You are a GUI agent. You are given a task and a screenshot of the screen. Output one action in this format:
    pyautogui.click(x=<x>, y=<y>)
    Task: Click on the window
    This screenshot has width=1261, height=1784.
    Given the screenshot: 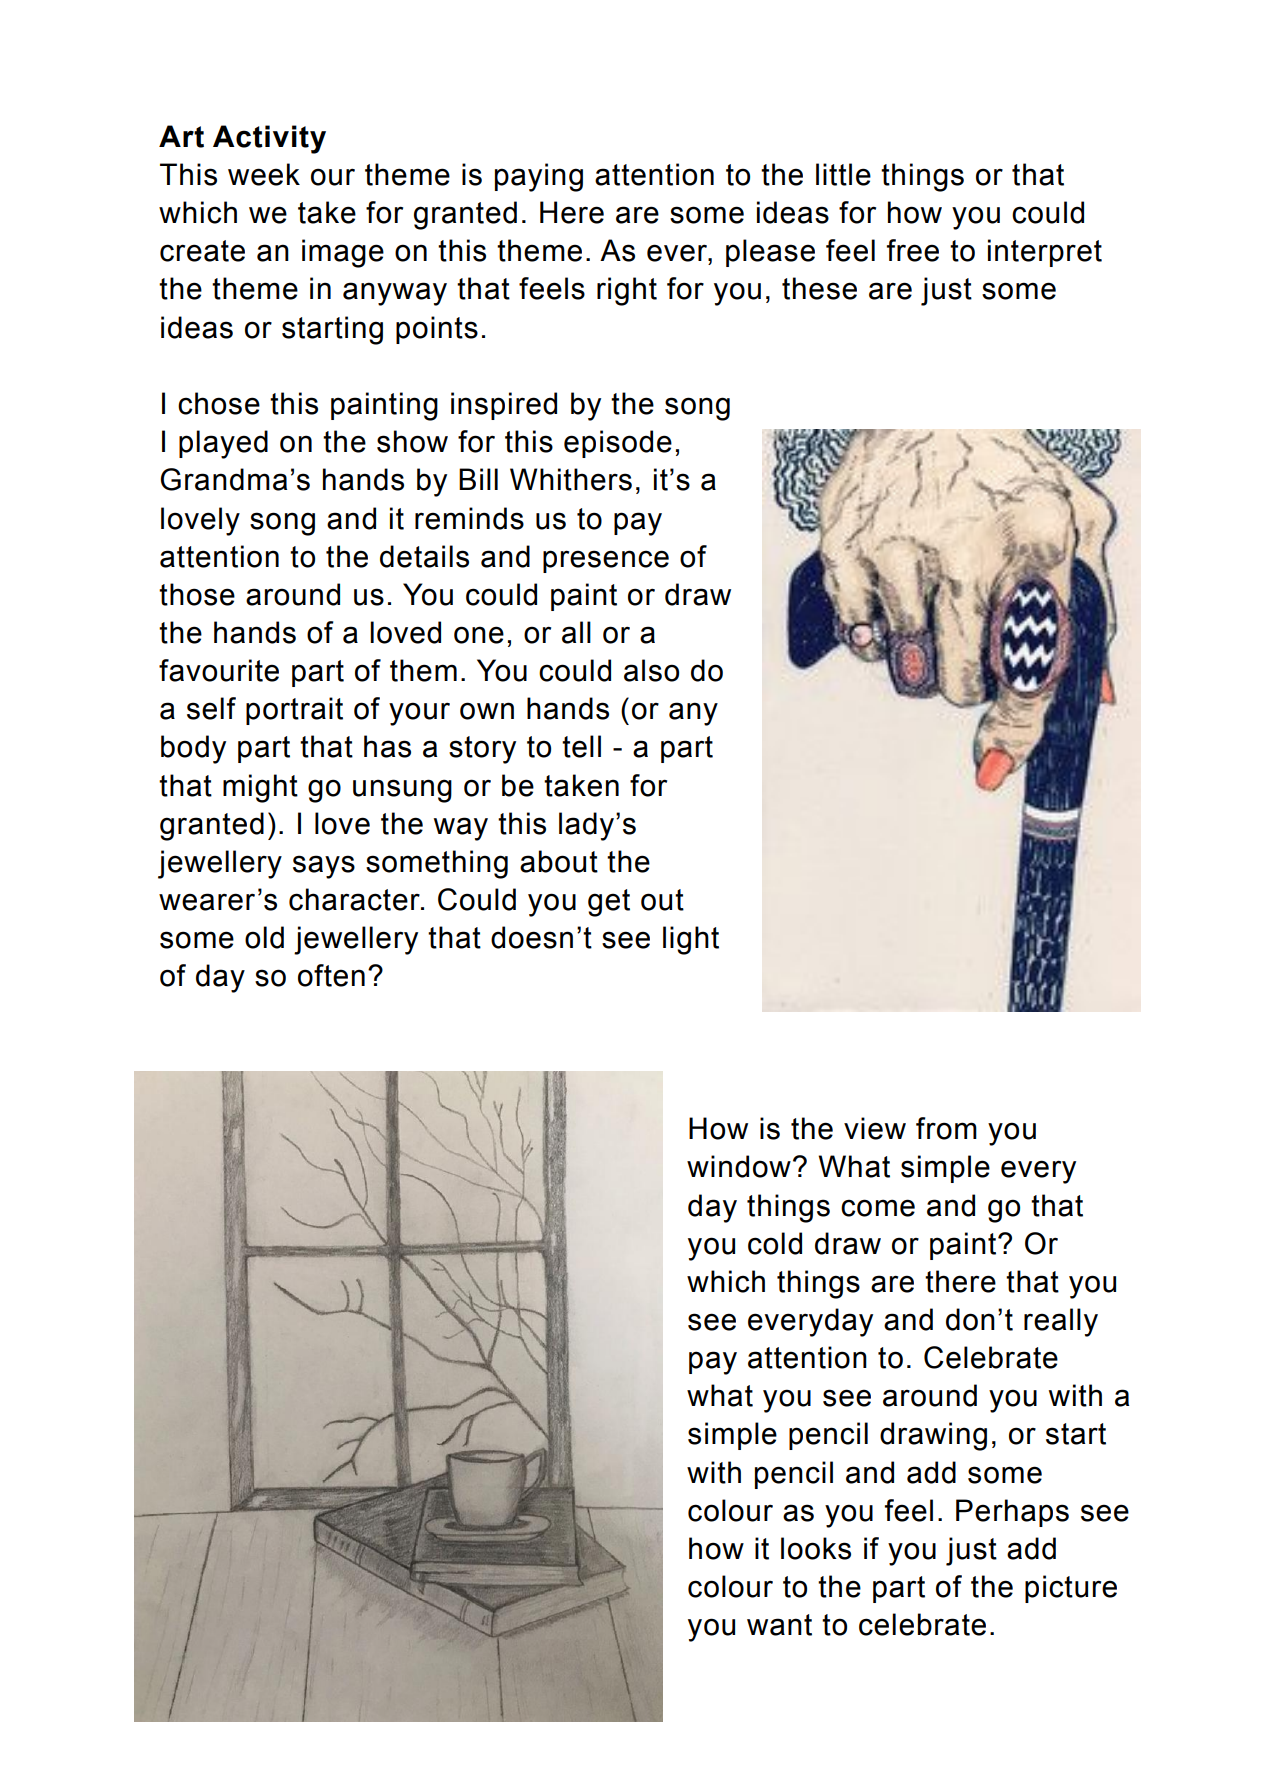 What is the action you would take?
    pyautogui.click(x=739, y=1166)
